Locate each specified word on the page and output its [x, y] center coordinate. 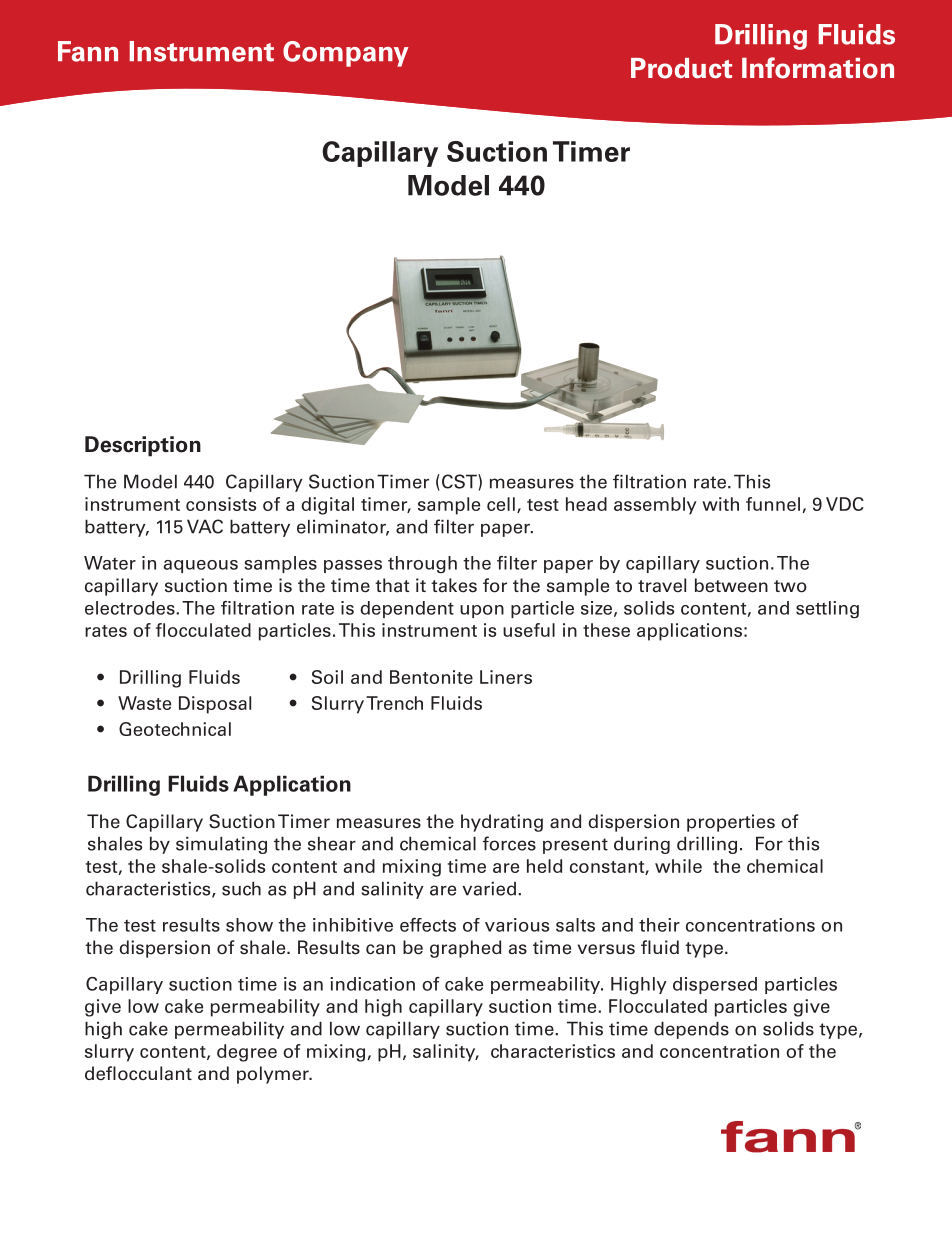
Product [681, 68]
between [731, 585]
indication [372, 984]
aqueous [201, 566]
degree [247, 1053]
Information [818, 68]
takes [454, 585]
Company [346, 54]
